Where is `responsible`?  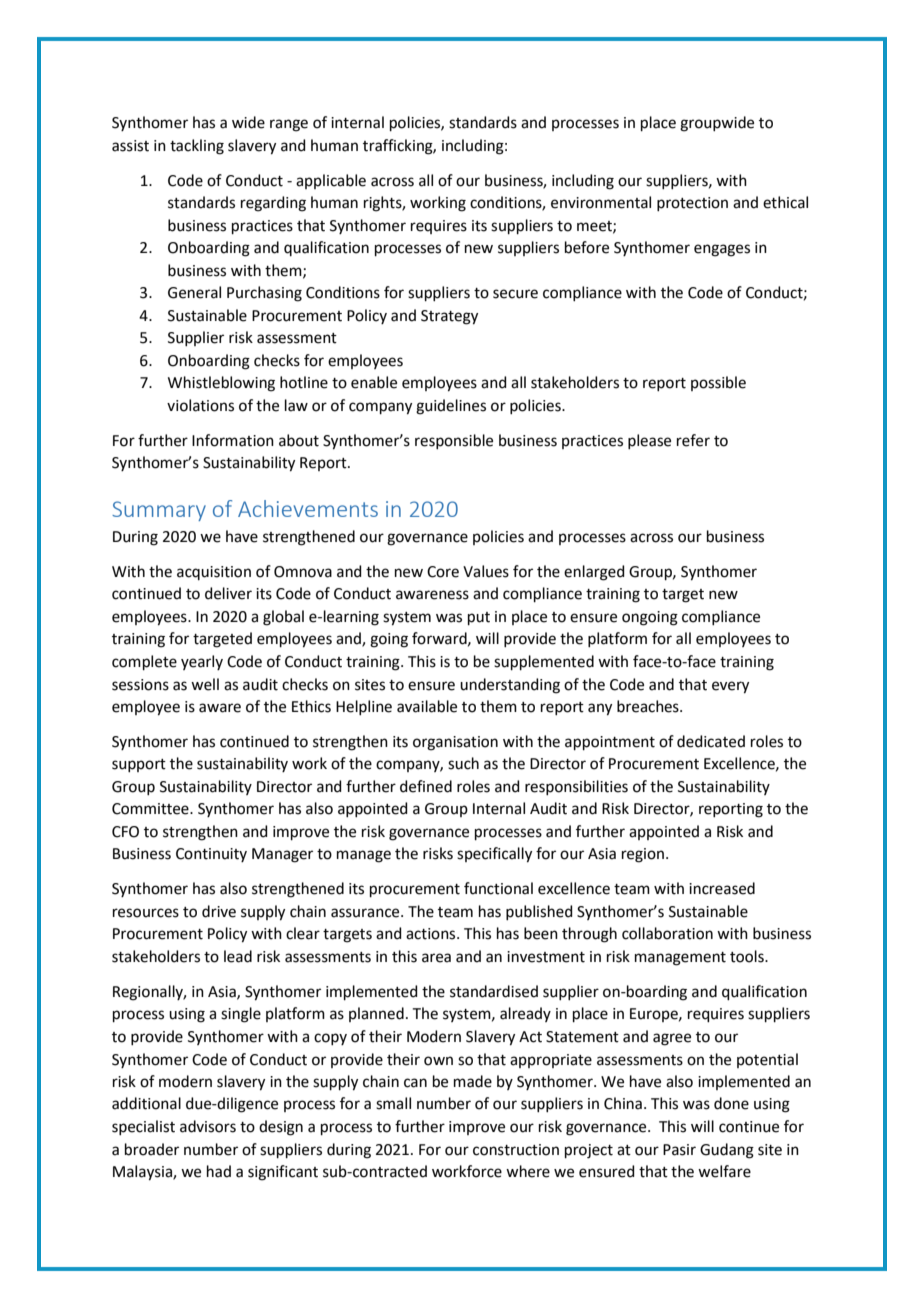
responsible is located at coordinates (454, 441).
